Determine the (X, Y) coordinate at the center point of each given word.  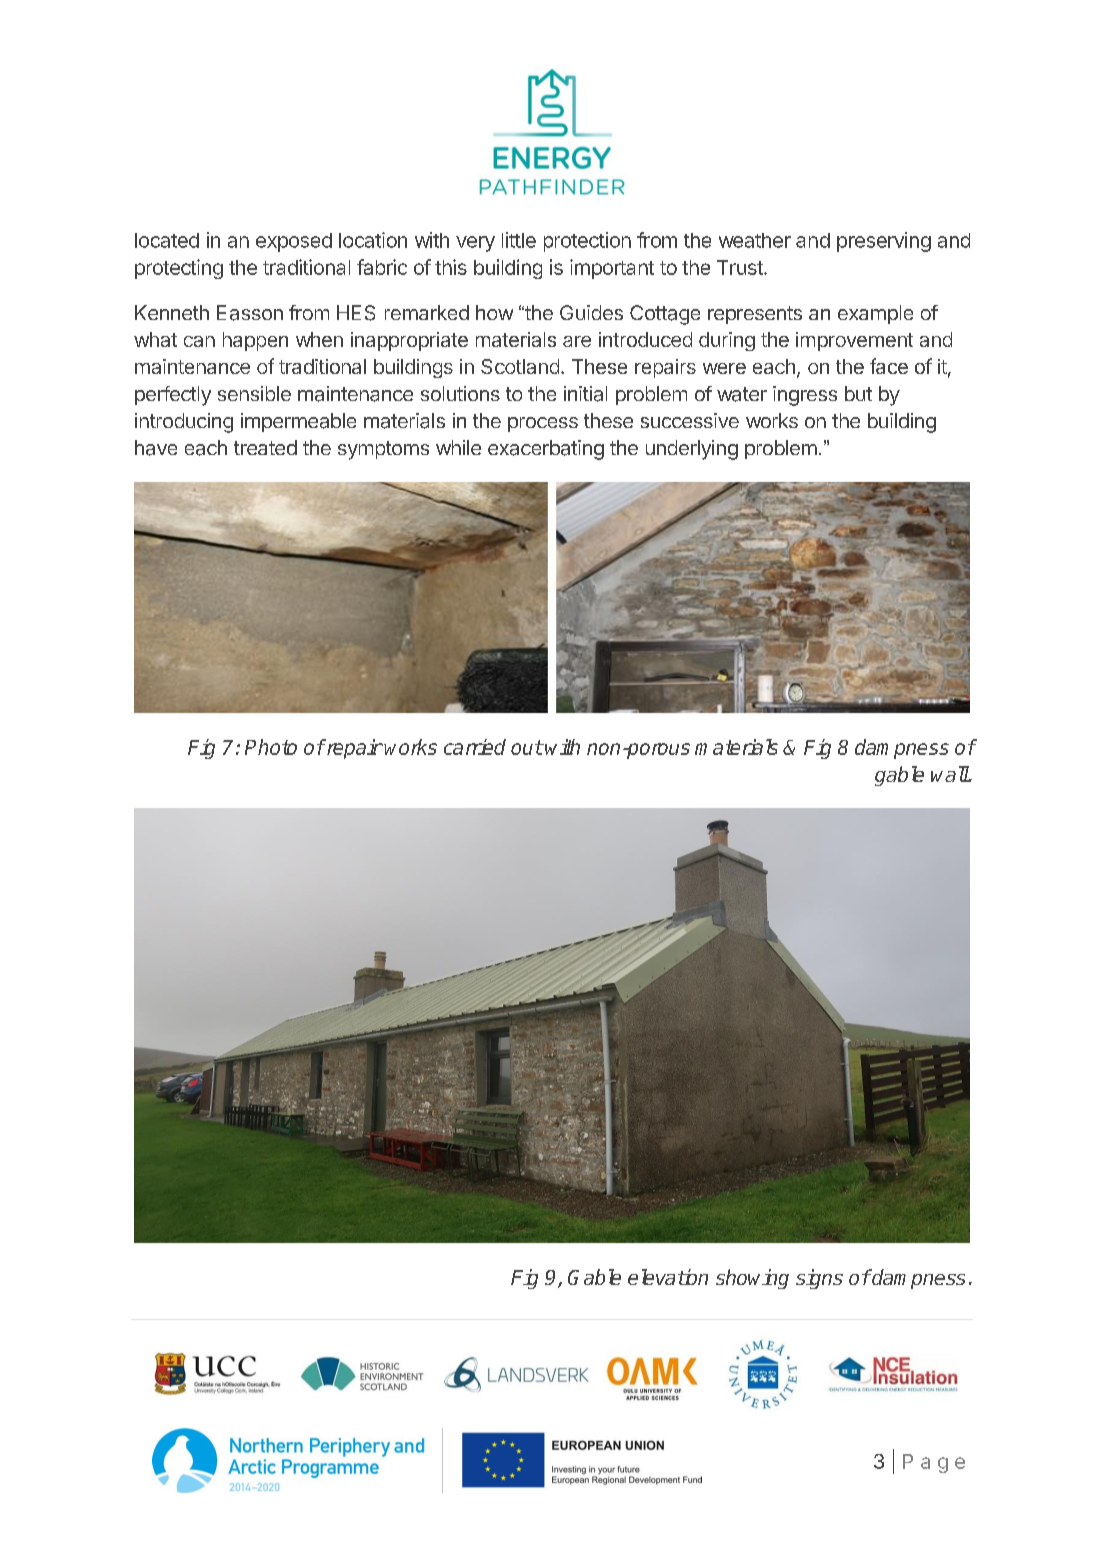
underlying (692, 450)
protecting (179, 269)
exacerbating (546, 450)
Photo (271, 747)
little (519, 240)
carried (475, 747)
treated (265, 447)
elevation (668, 1277)
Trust (741, 267)
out (527, 747)
